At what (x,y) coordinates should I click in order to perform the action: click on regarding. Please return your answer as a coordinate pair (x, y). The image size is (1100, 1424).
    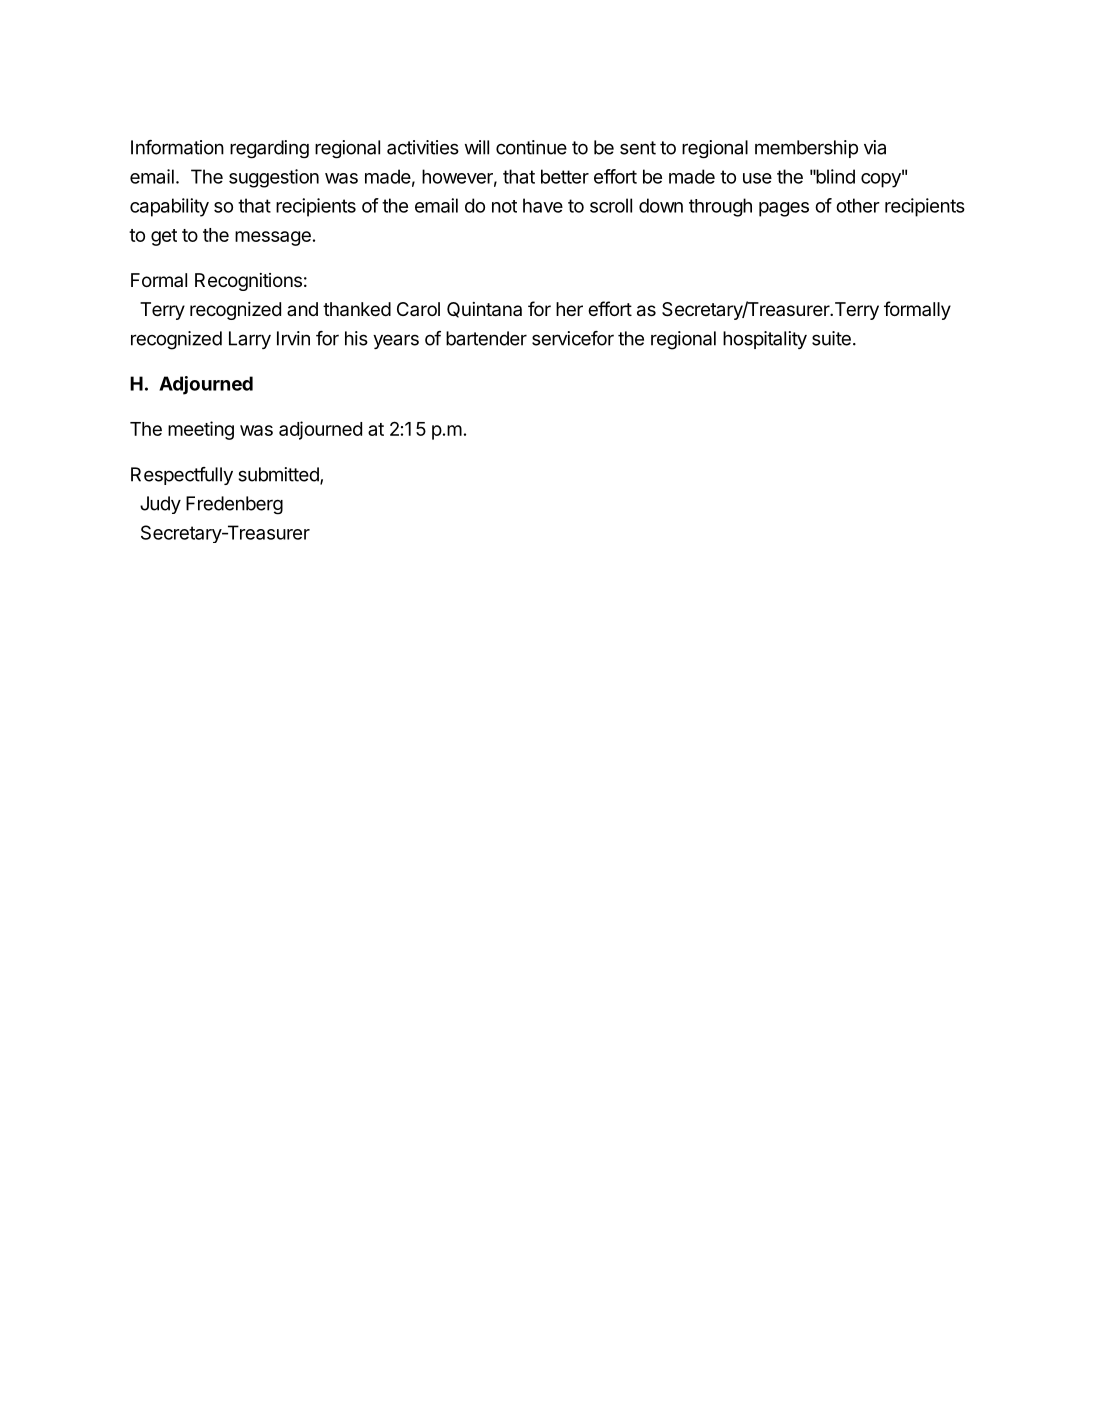
    Looking at the image, I should click on (269, 149).
